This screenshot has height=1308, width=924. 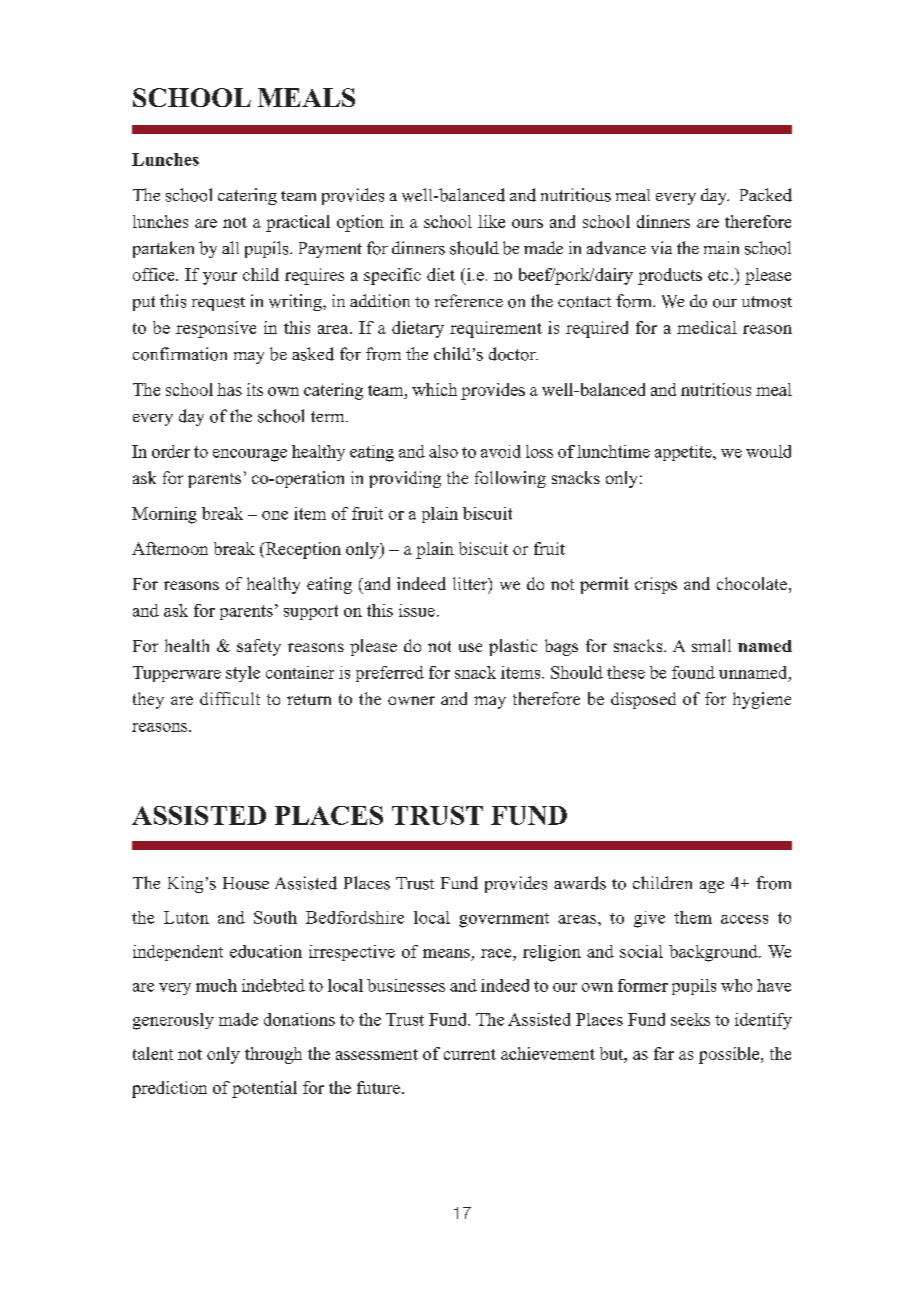 What do you see at coordinates (273, 1055) in the screenshot?
I see `through` at bounding box center [273, 1055].
